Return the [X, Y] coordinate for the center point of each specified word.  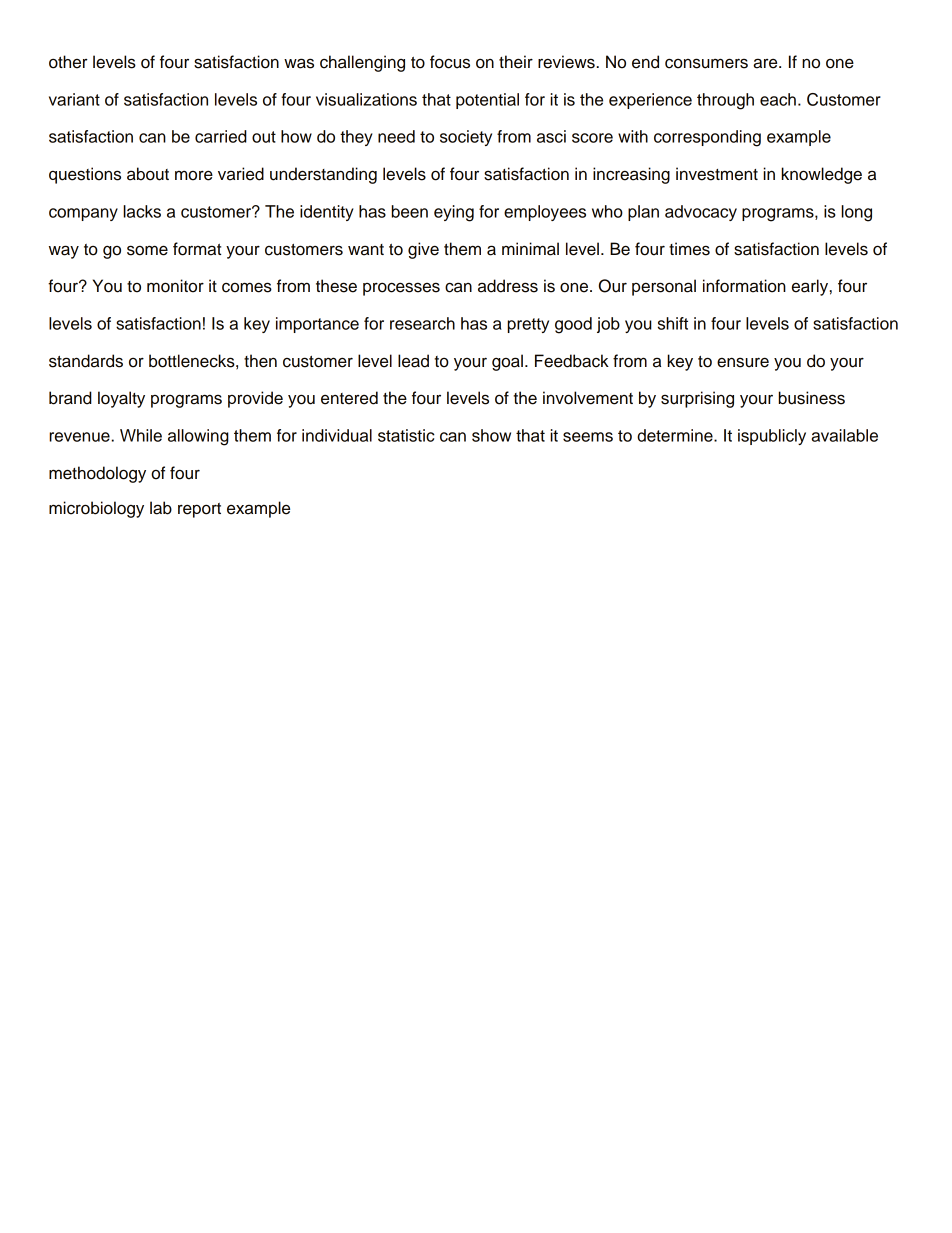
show [491, 435]
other [68, 62]
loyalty [121, 399]
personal [664, 287]
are [766, 63]
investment [717, 174]
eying [454, 213]
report [199, 510]
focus [450, 62]
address [508, 286]
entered [349, 398]
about [148, 174]
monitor [175, 286]
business [812, 398]
